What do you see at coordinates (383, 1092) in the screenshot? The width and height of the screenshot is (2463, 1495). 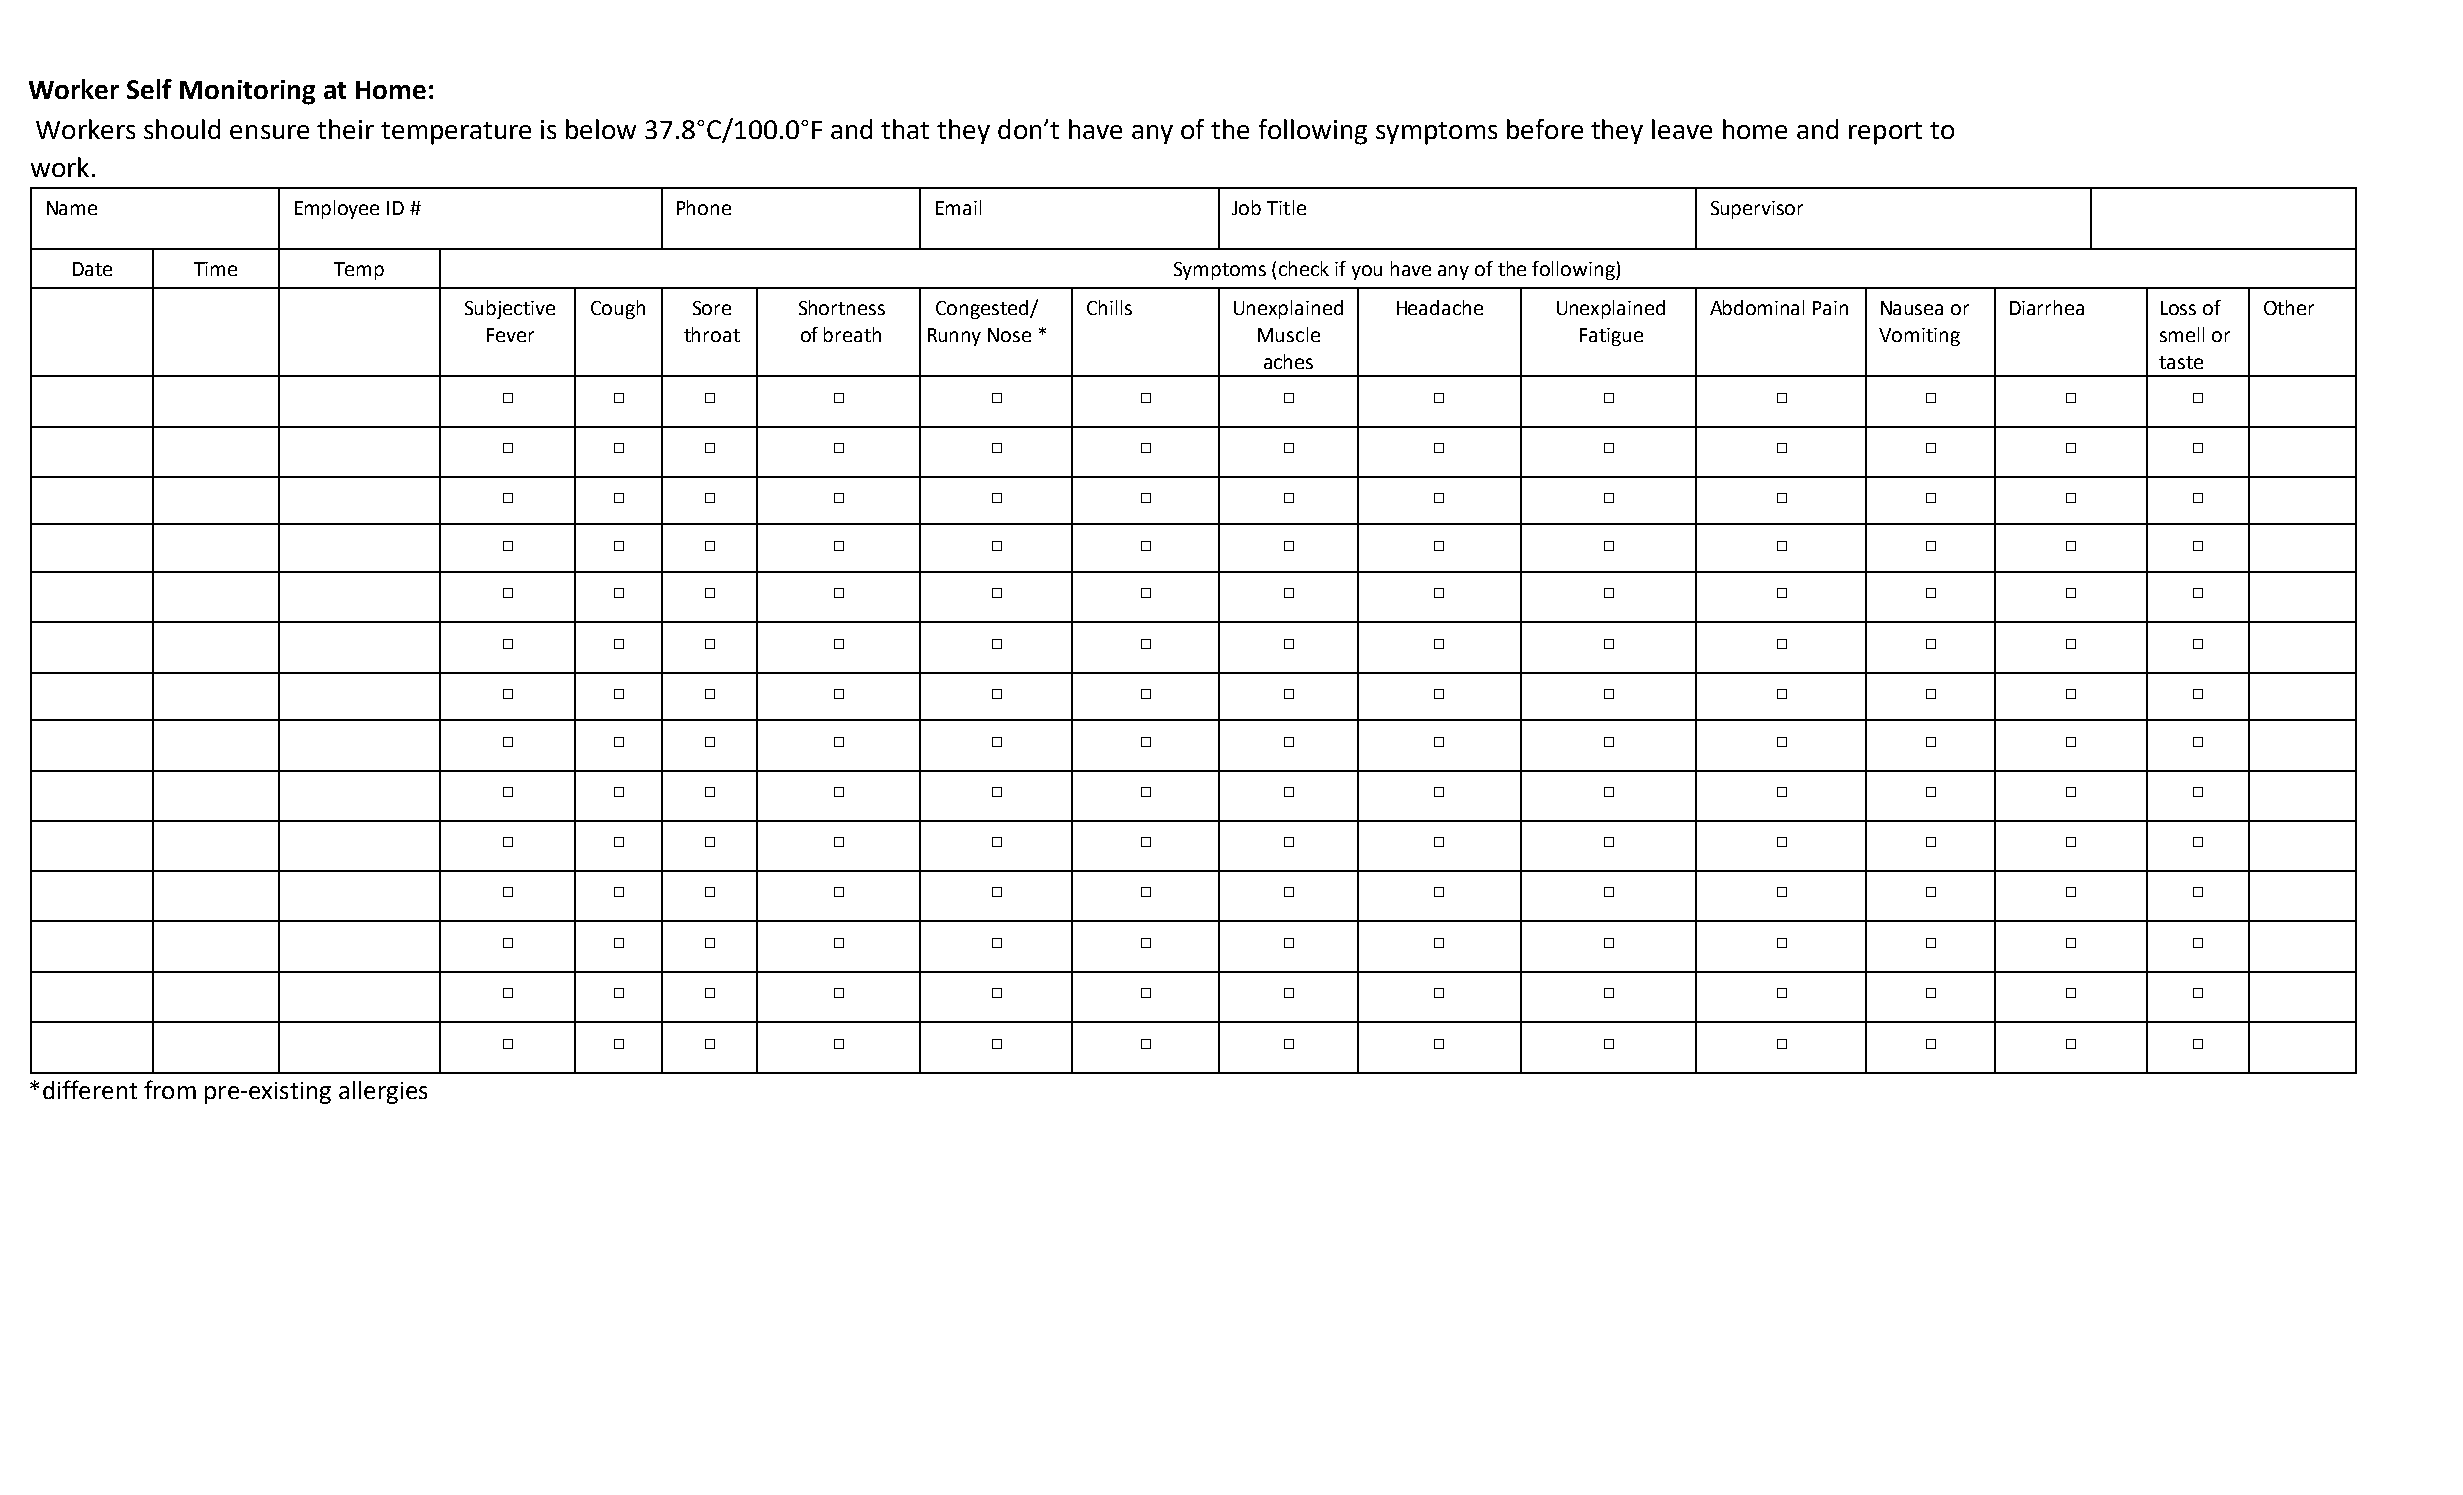 I see `allergies` at bounding box center [383, 1092].
